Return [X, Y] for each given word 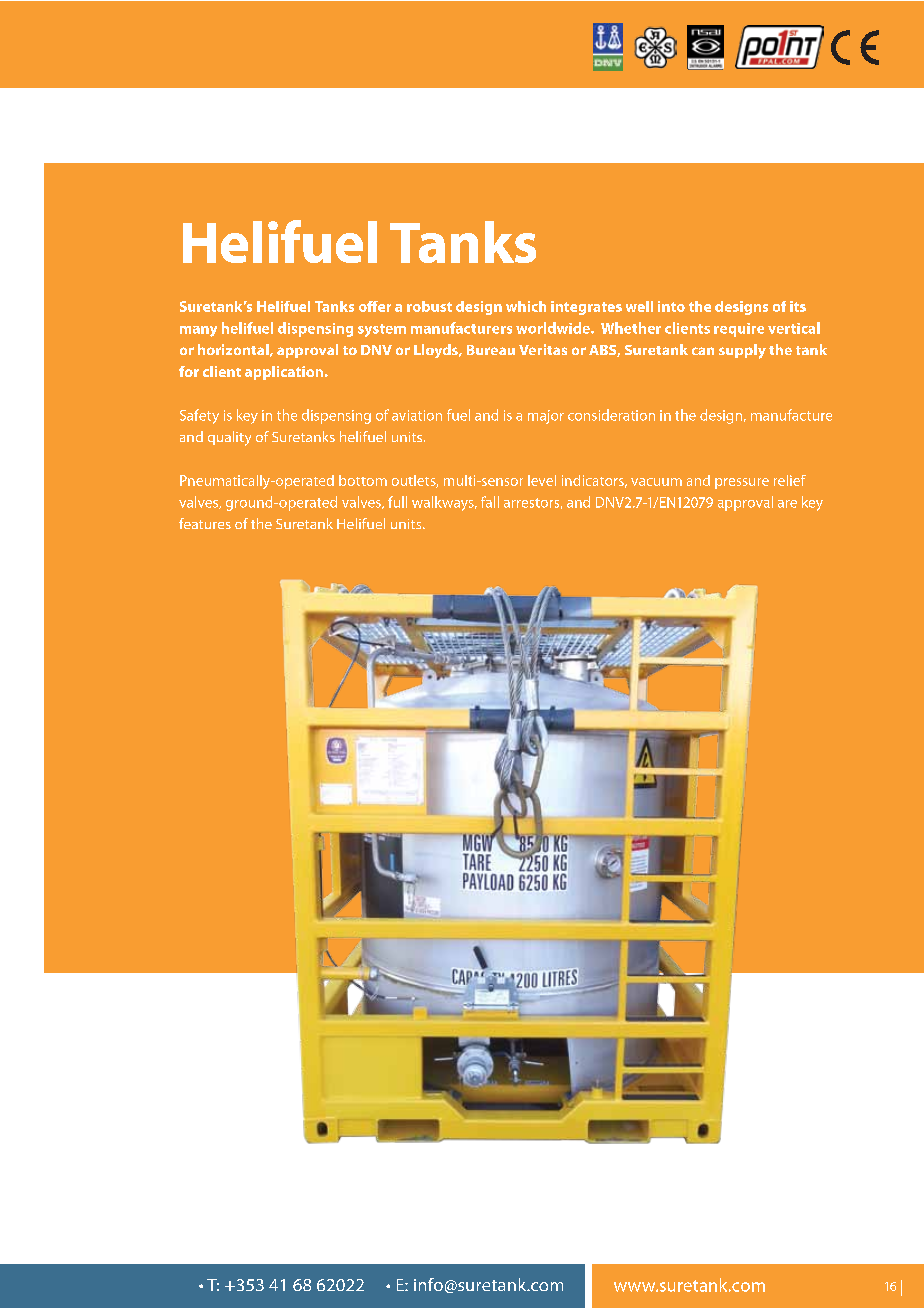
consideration [611, 415]
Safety [199, 416]
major [546, 417]
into [671, 306]
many [198, 331]
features [205, 523]
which [526, 306]
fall [490, 502]
